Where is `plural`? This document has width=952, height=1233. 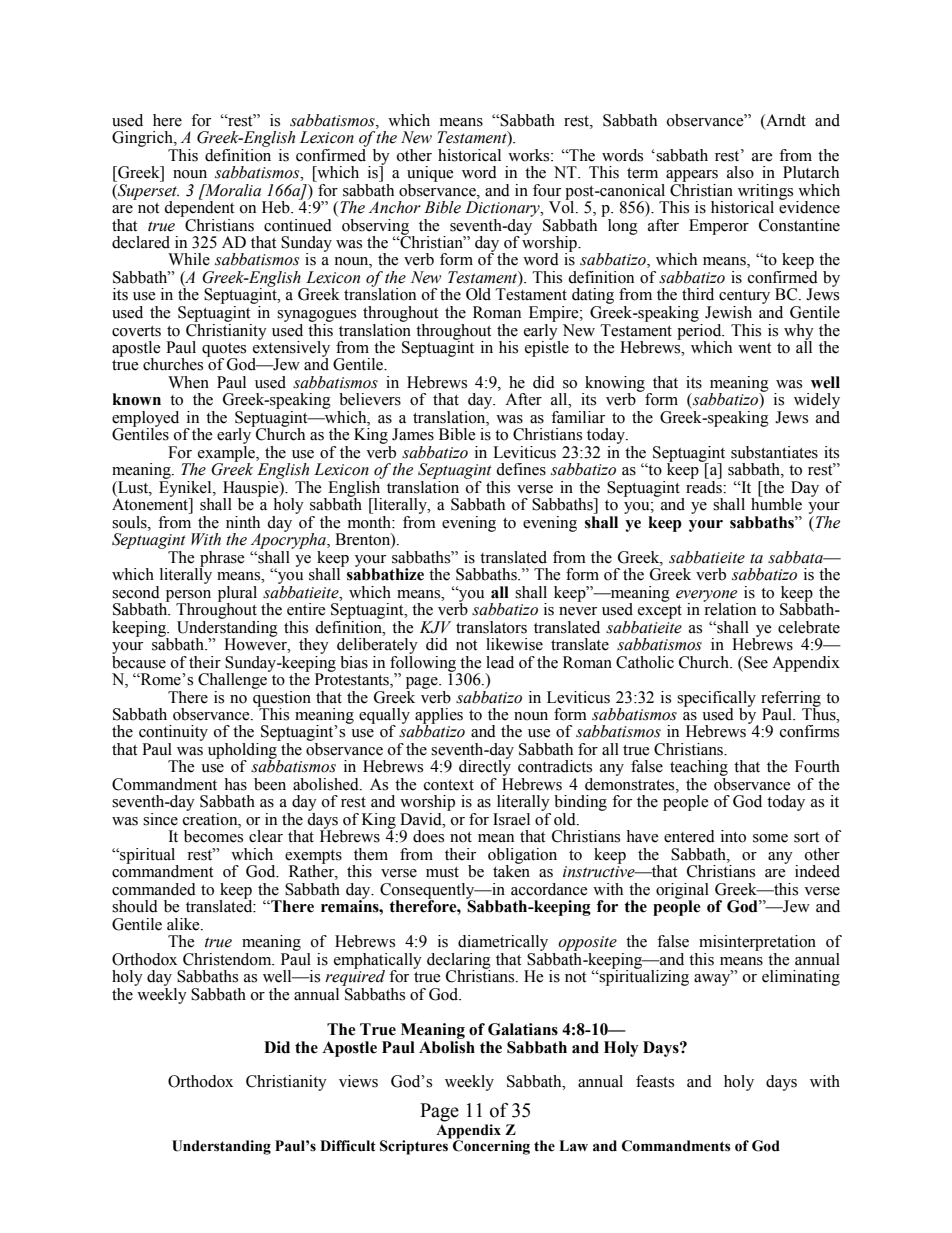
plural is located at coordinates (237, 595).
